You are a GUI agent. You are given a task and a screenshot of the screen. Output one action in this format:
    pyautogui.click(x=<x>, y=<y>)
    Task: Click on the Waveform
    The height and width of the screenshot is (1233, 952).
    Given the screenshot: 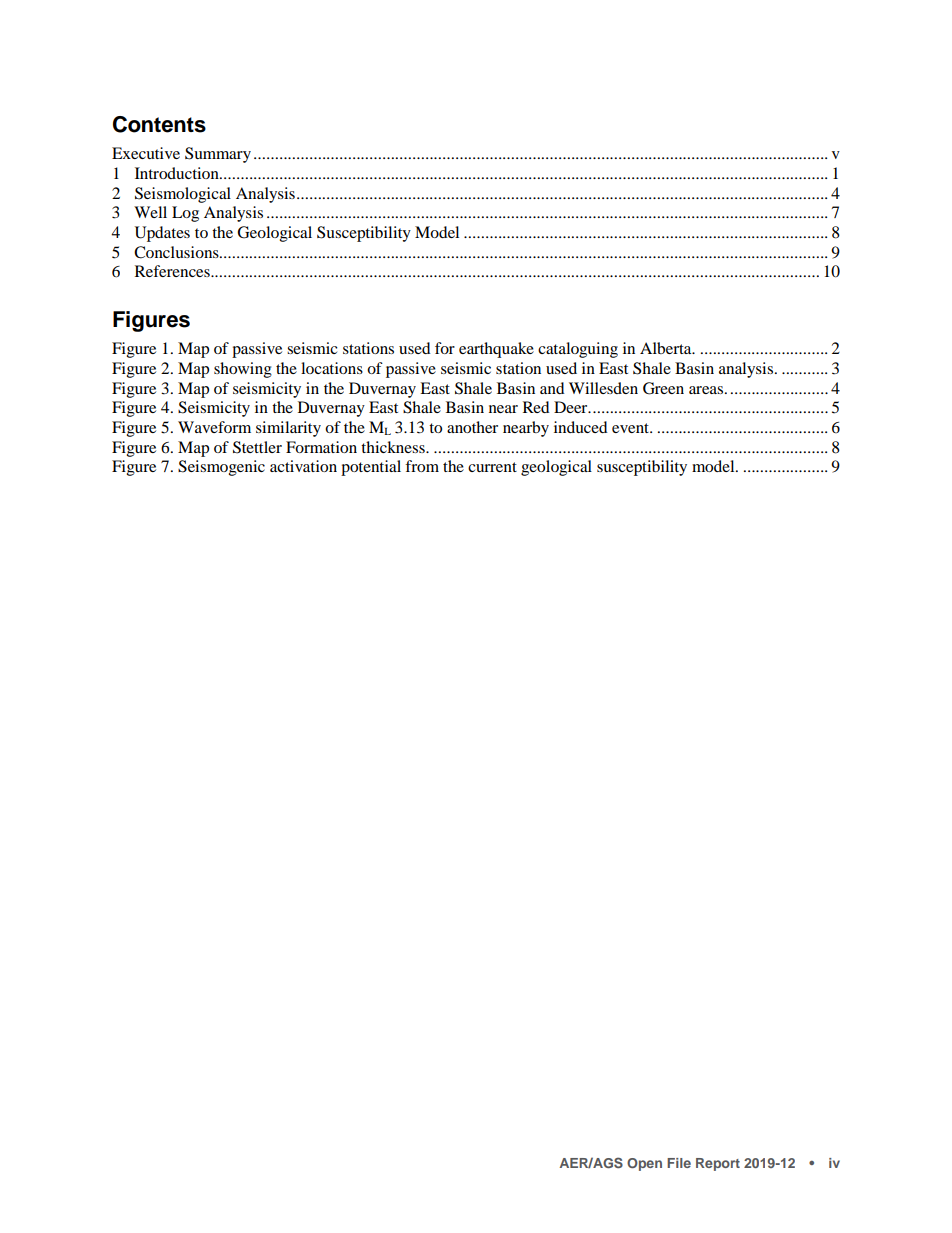 What is the action you would take?
    pyautogui.click(x=214, y=427)
